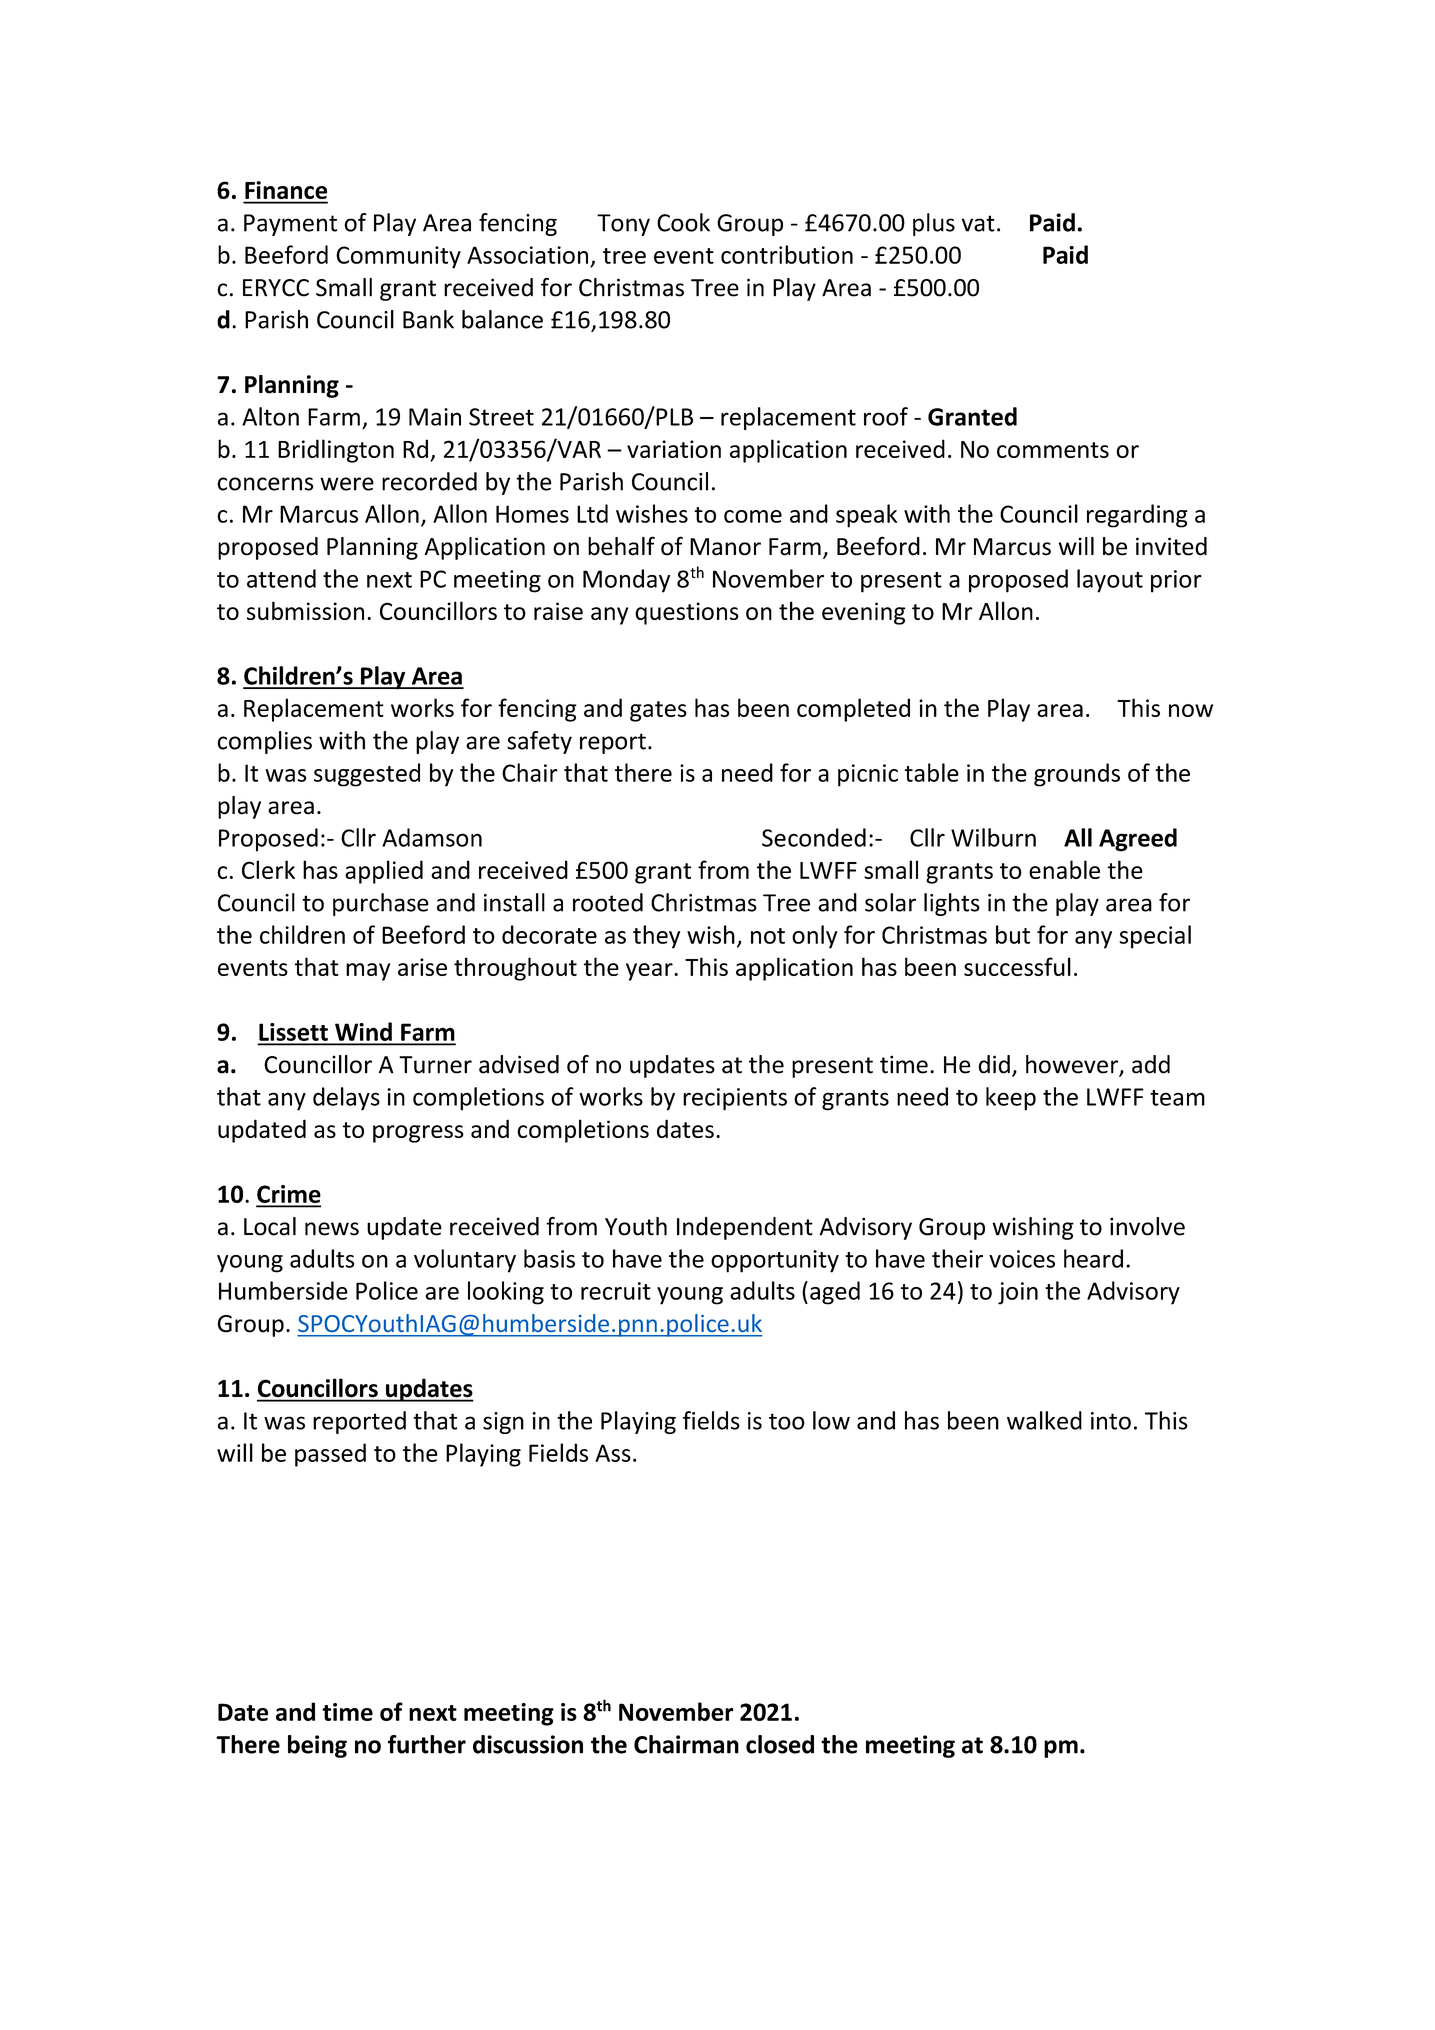  I want to click on successful, so click(1017, 966).
